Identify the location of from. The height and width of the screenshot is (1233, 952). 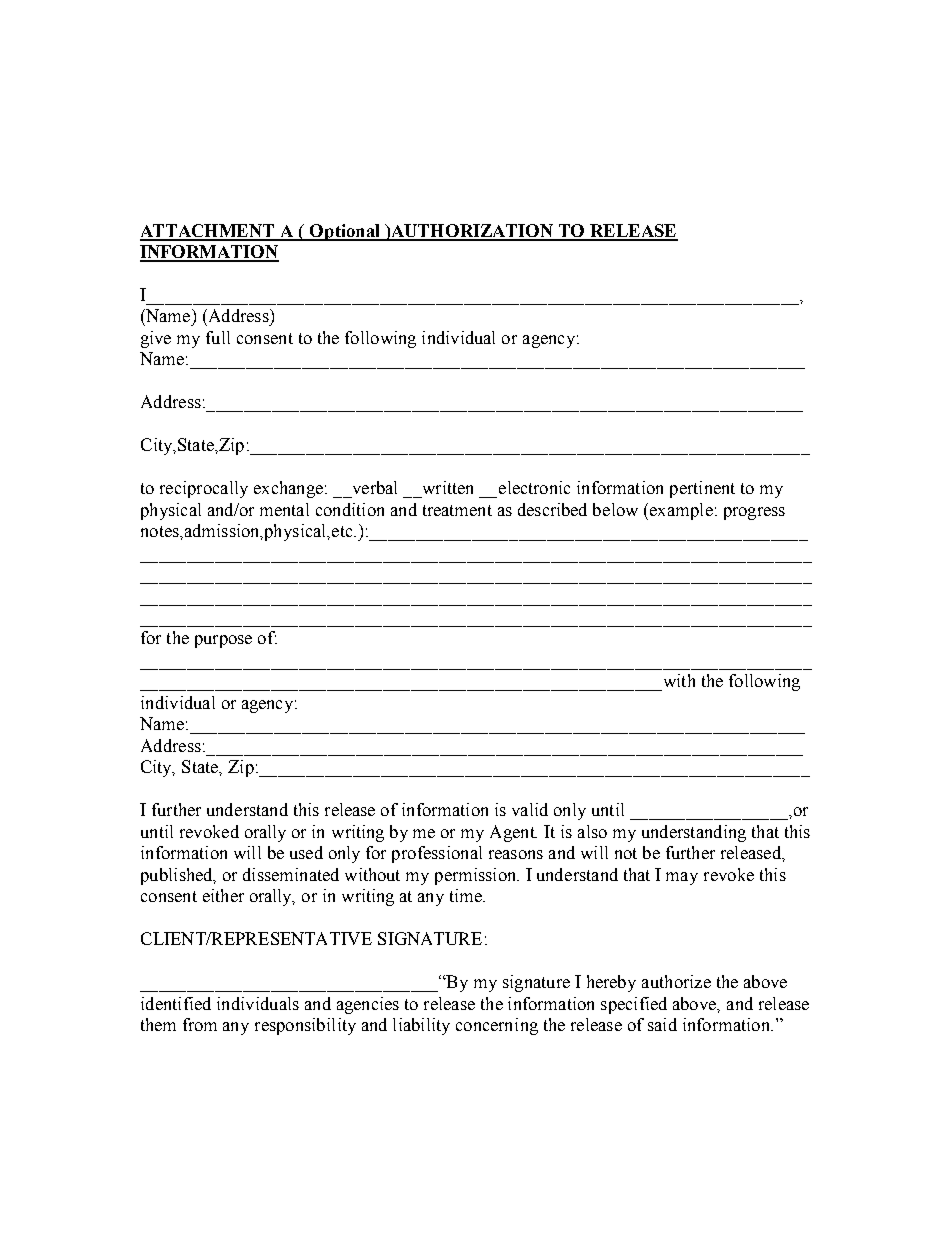
(200, 1024).
